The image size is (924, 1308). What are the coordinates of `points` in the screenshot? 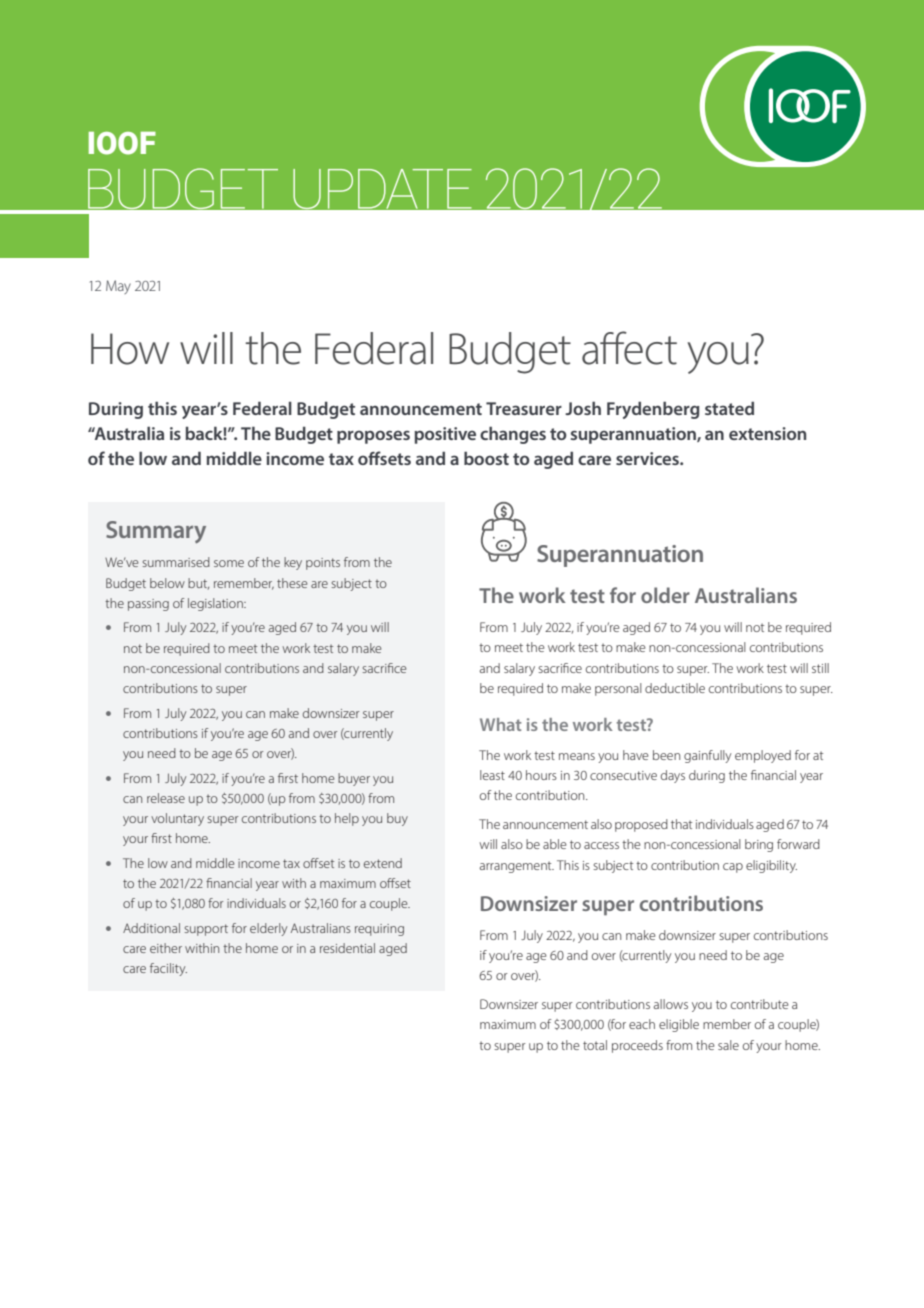 It's located at (323, 564).
